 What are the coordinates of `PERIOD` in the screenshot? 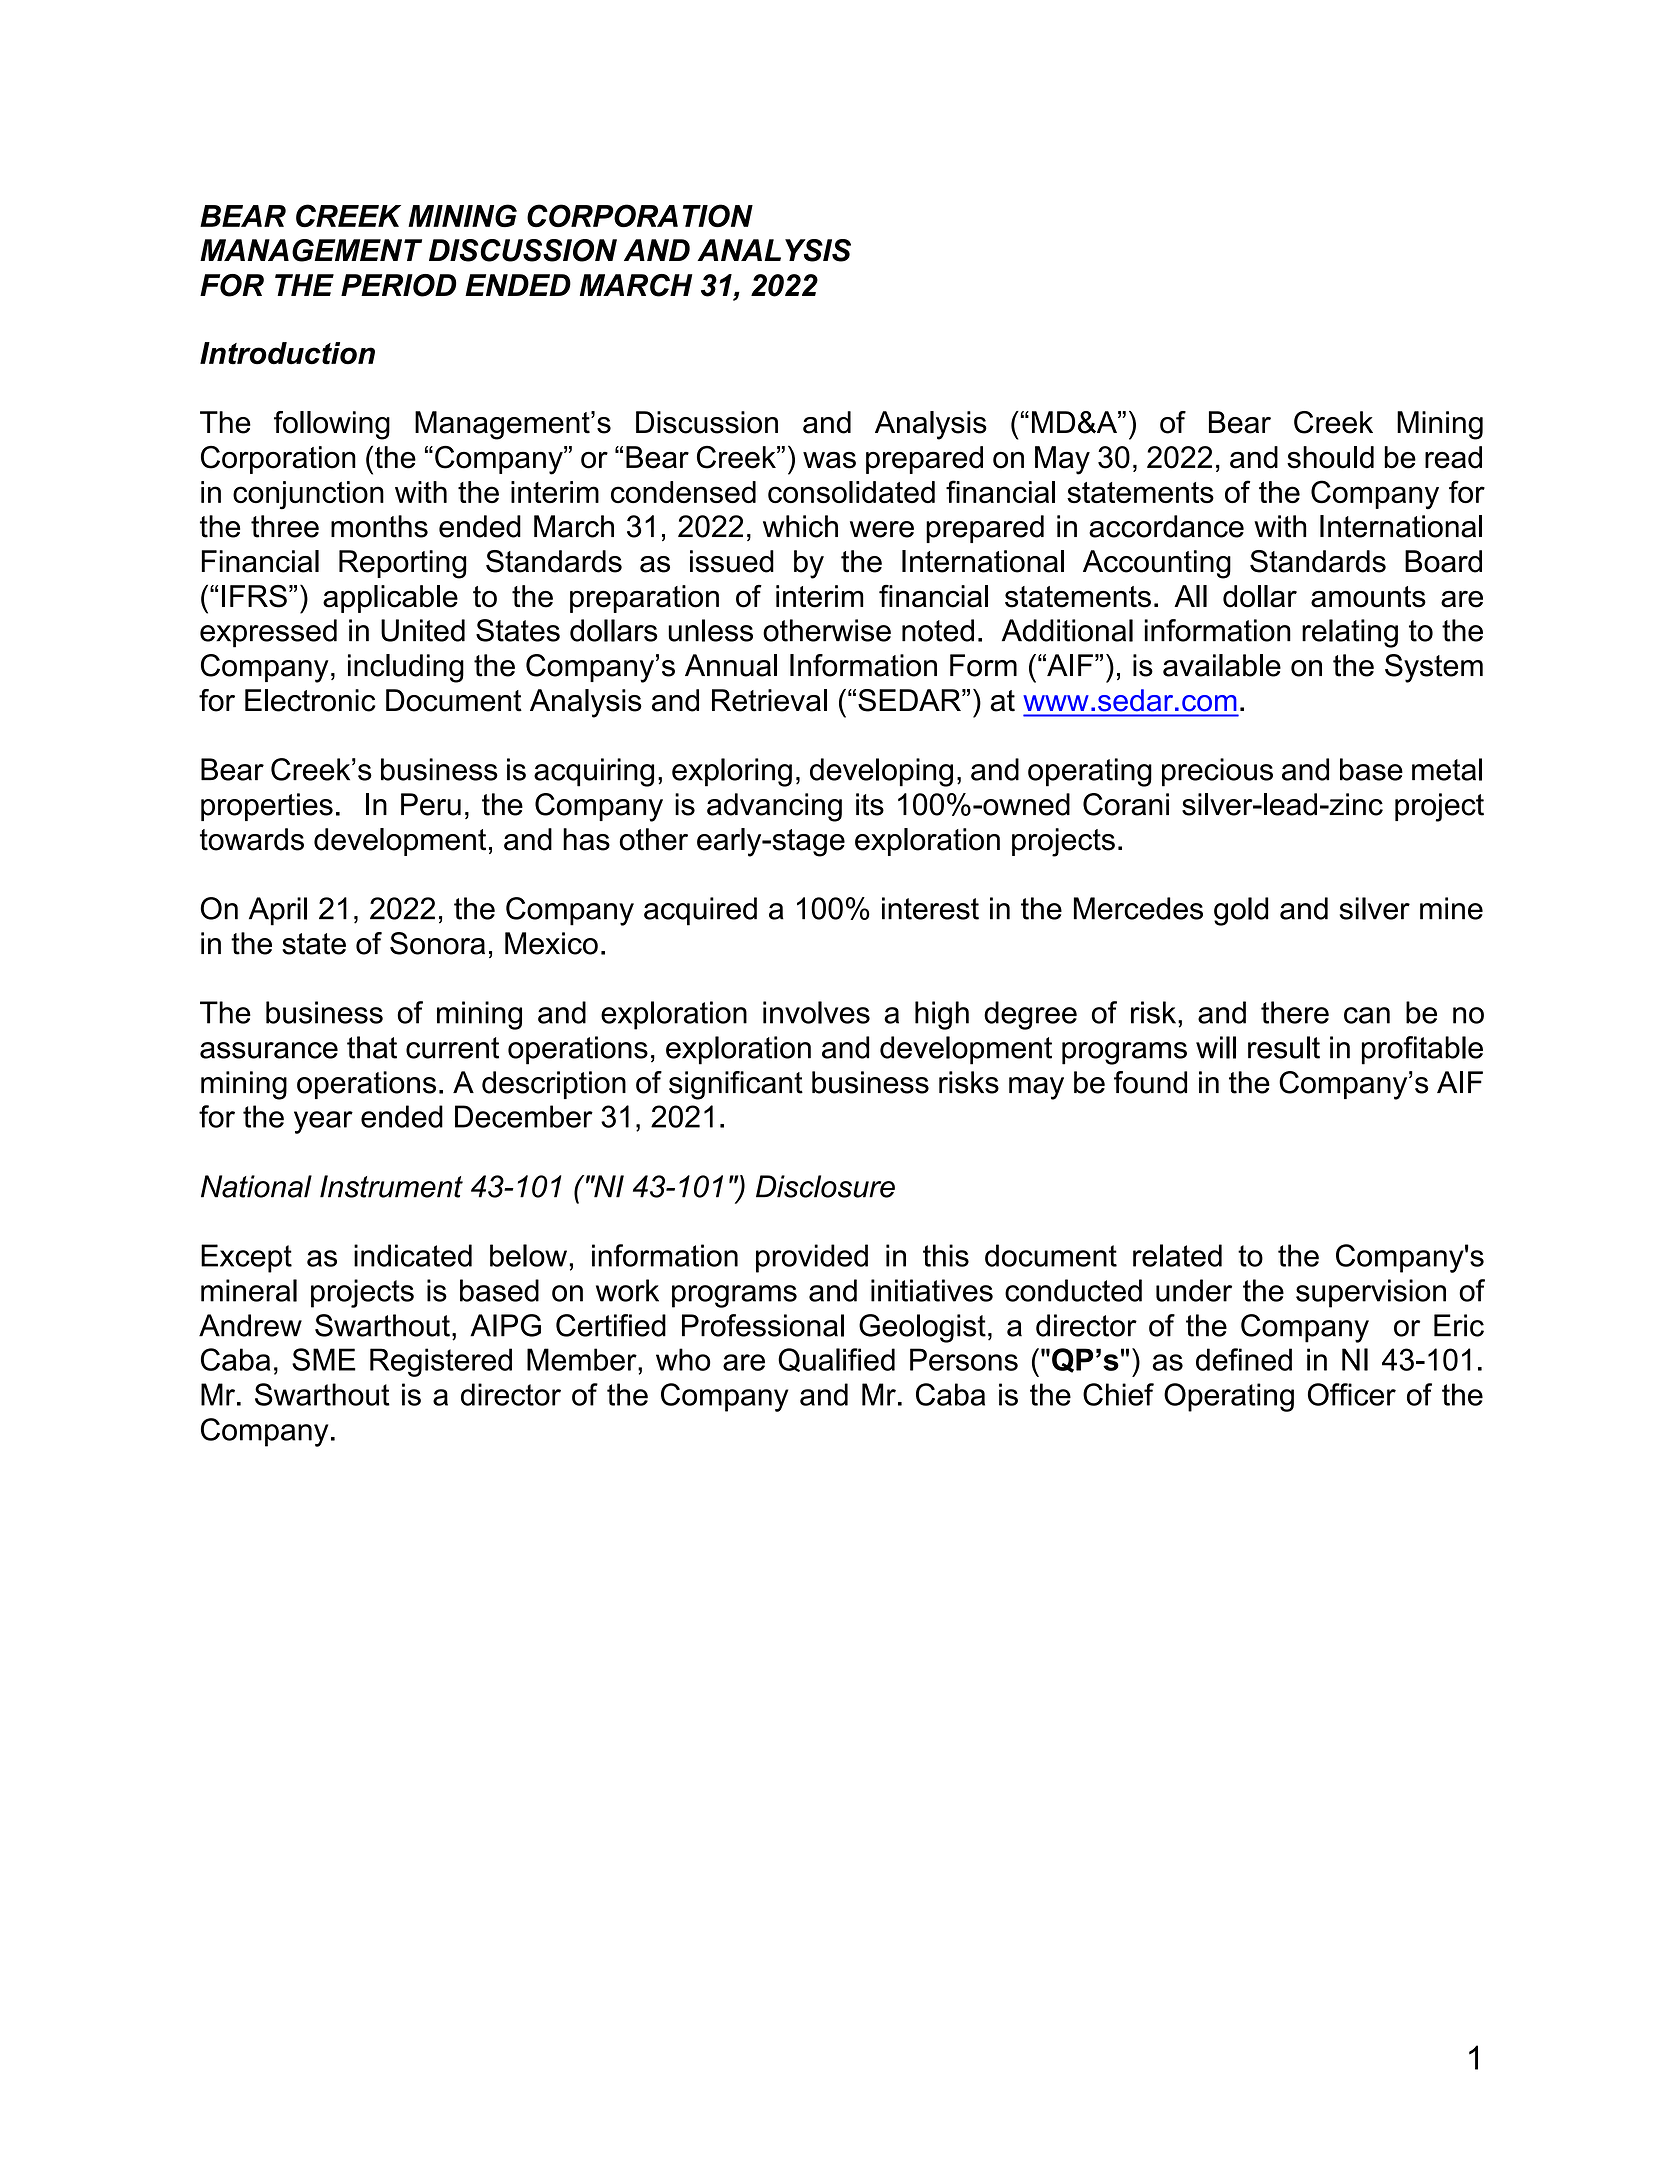 It's located at (399, 285).
